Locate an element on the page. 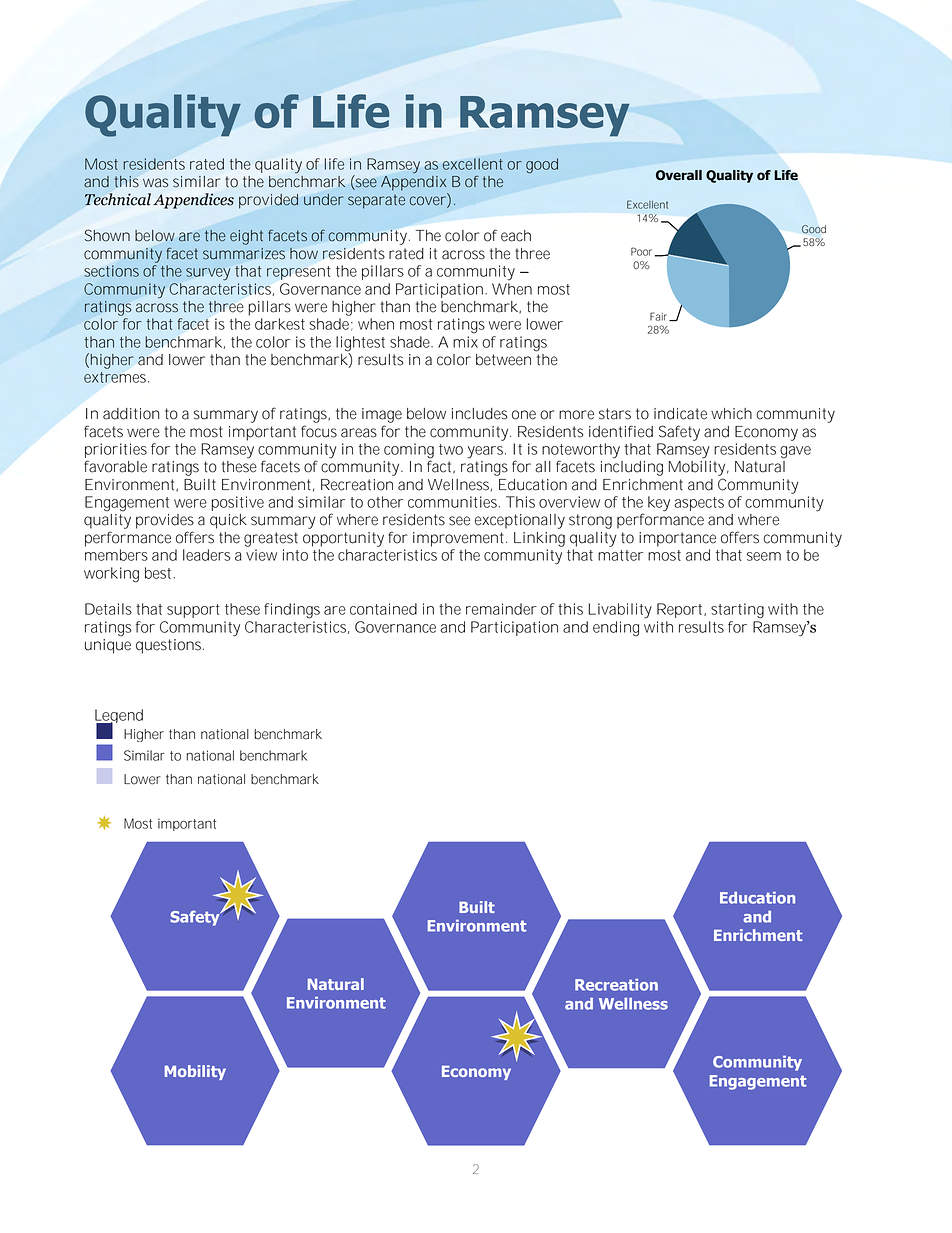 The height and width of the image is (1233, 952). extremes is located at coordinates (116, 377).
